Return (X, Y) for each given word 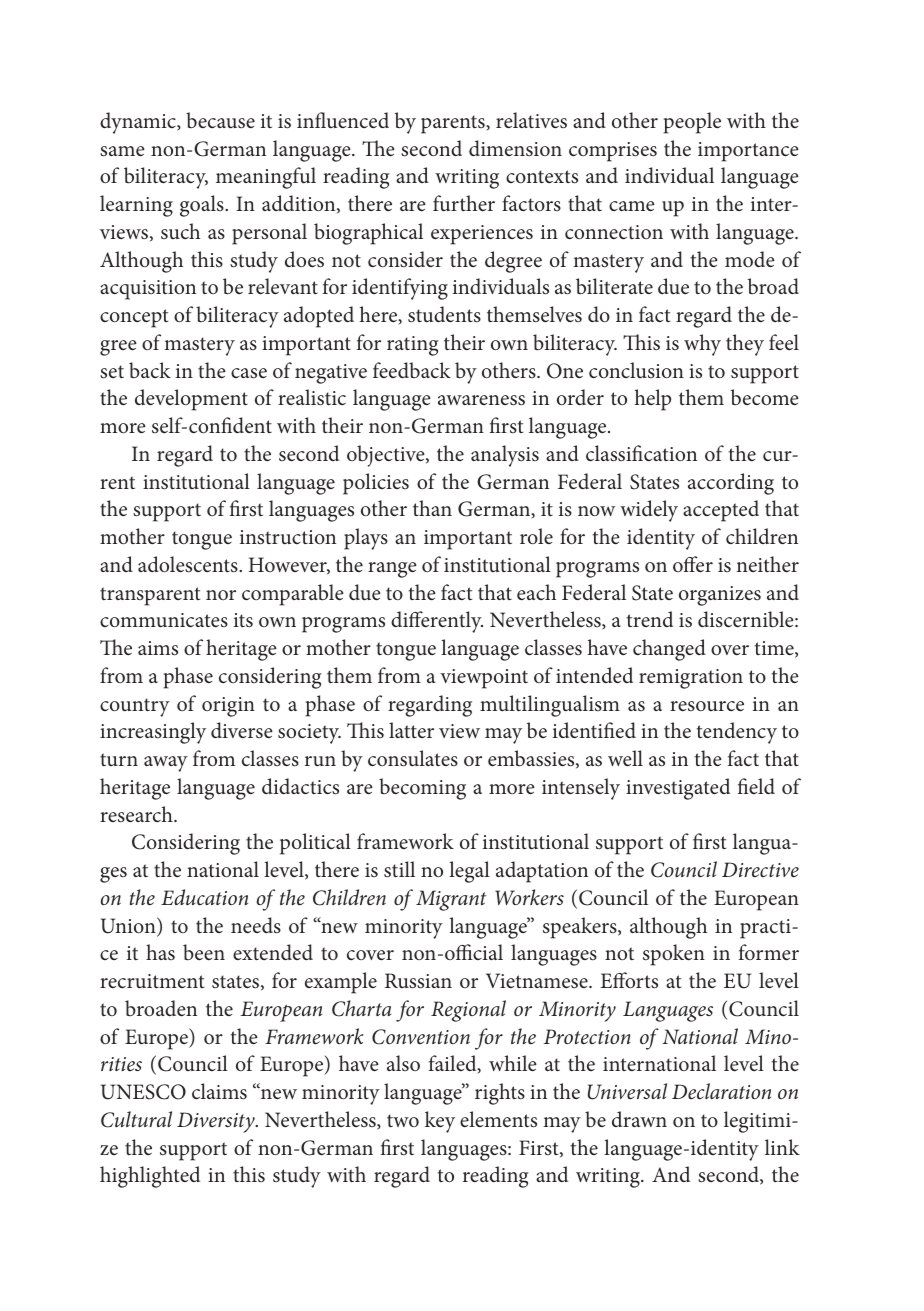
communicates (164, 620)
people (692, 123)
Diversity (217, 1122)
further (464, 203)
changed (669, 650)
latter (411, 730)
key (440, 1122)
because (220, 120)
